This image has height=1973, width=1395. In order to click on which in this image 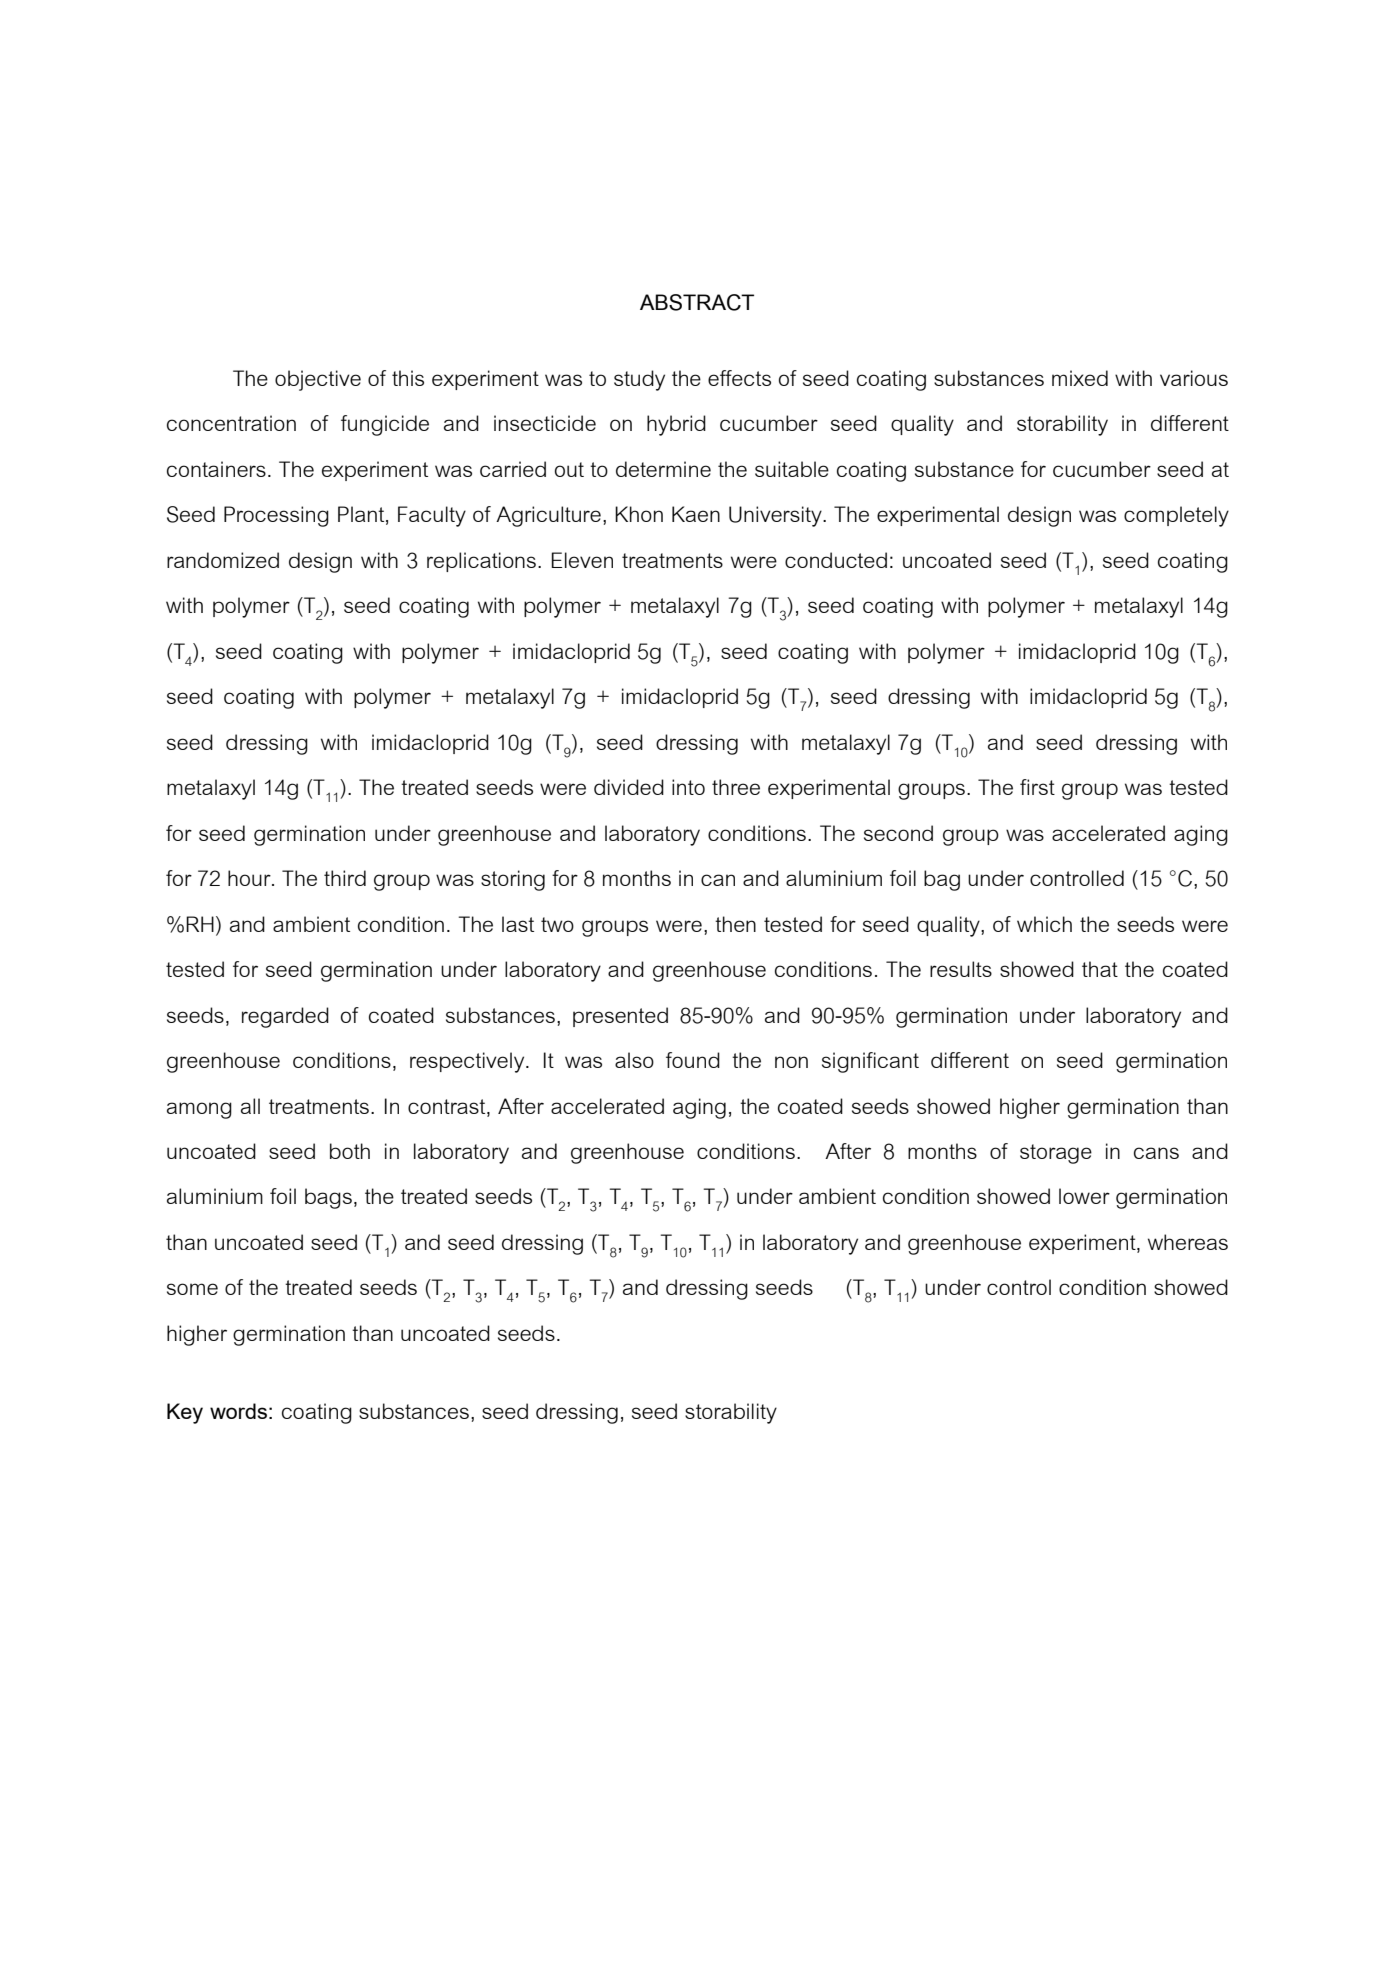, I will do `click(1044, 924)`.
